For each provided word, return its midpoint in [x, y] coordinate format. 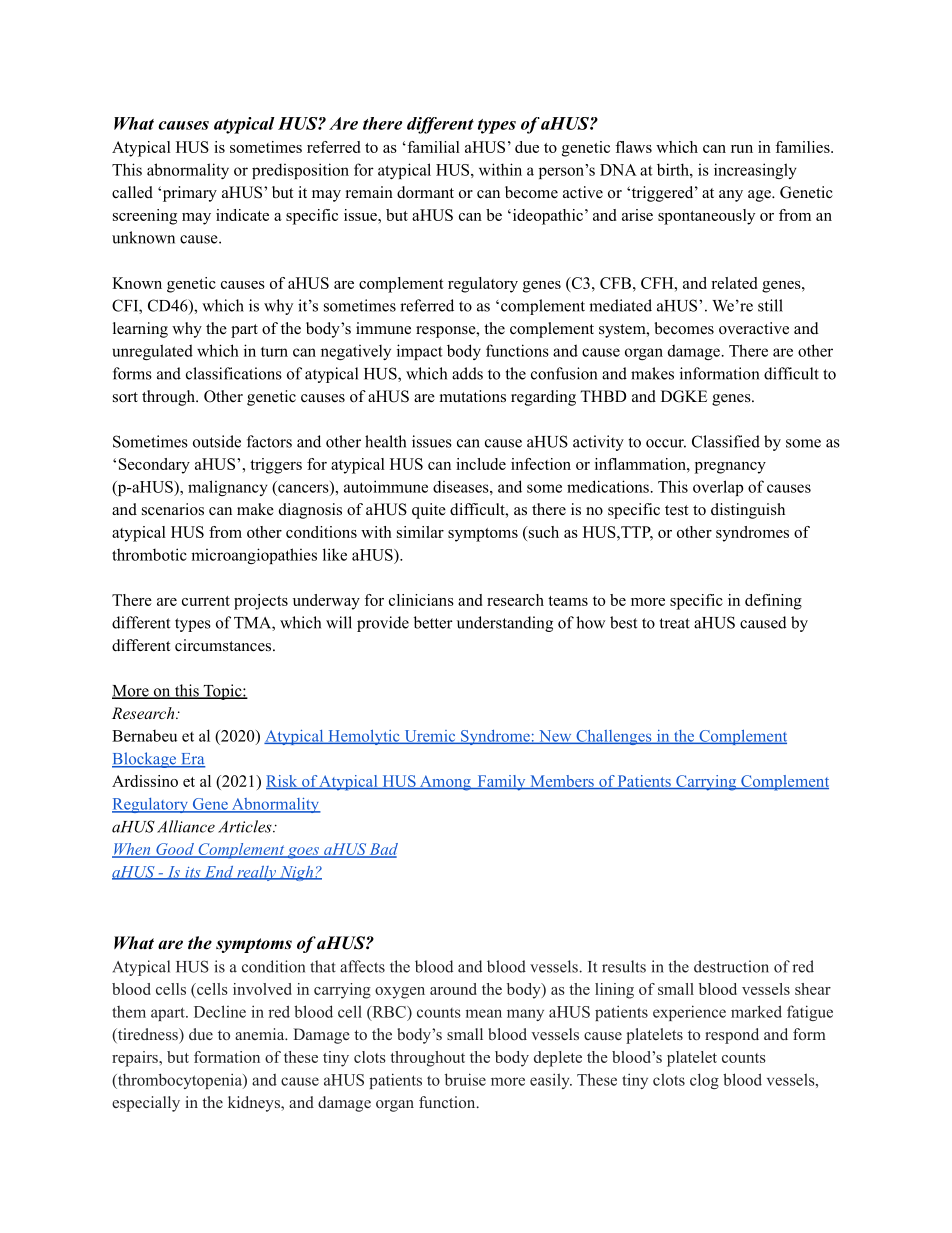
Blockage [145, 760]
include [481, 464]
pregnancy [730, 468]
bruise [465, 1079]
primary [188, 194]
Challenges [614, 737]
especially [146, 1104]
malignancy [228, 488]
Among [445, 783]
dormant [425, 192]
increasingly [755, 171]
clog [704, 1081]
